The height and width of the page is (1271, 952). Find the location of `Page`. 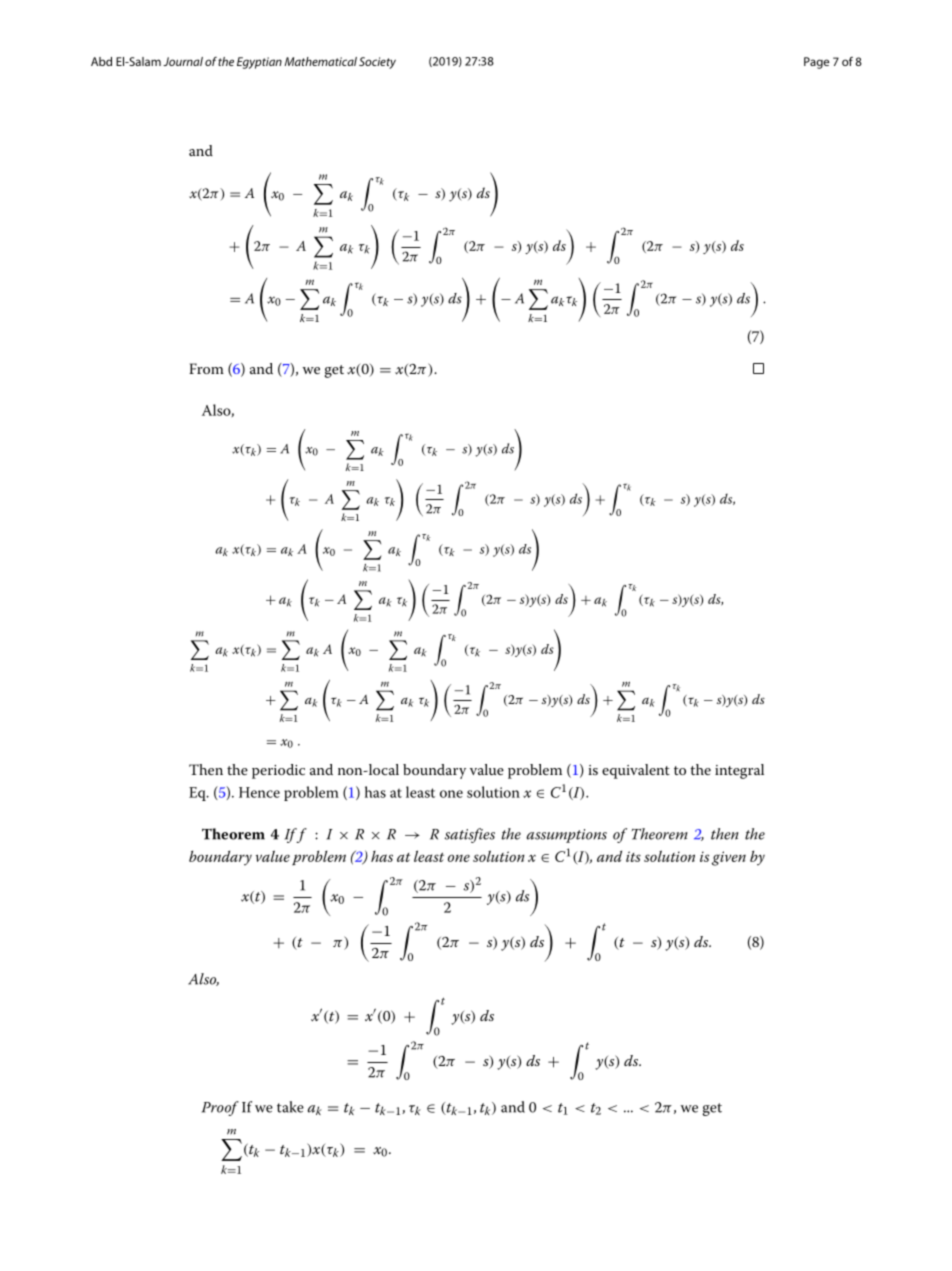

Page is located at coordinates (816, 63).
